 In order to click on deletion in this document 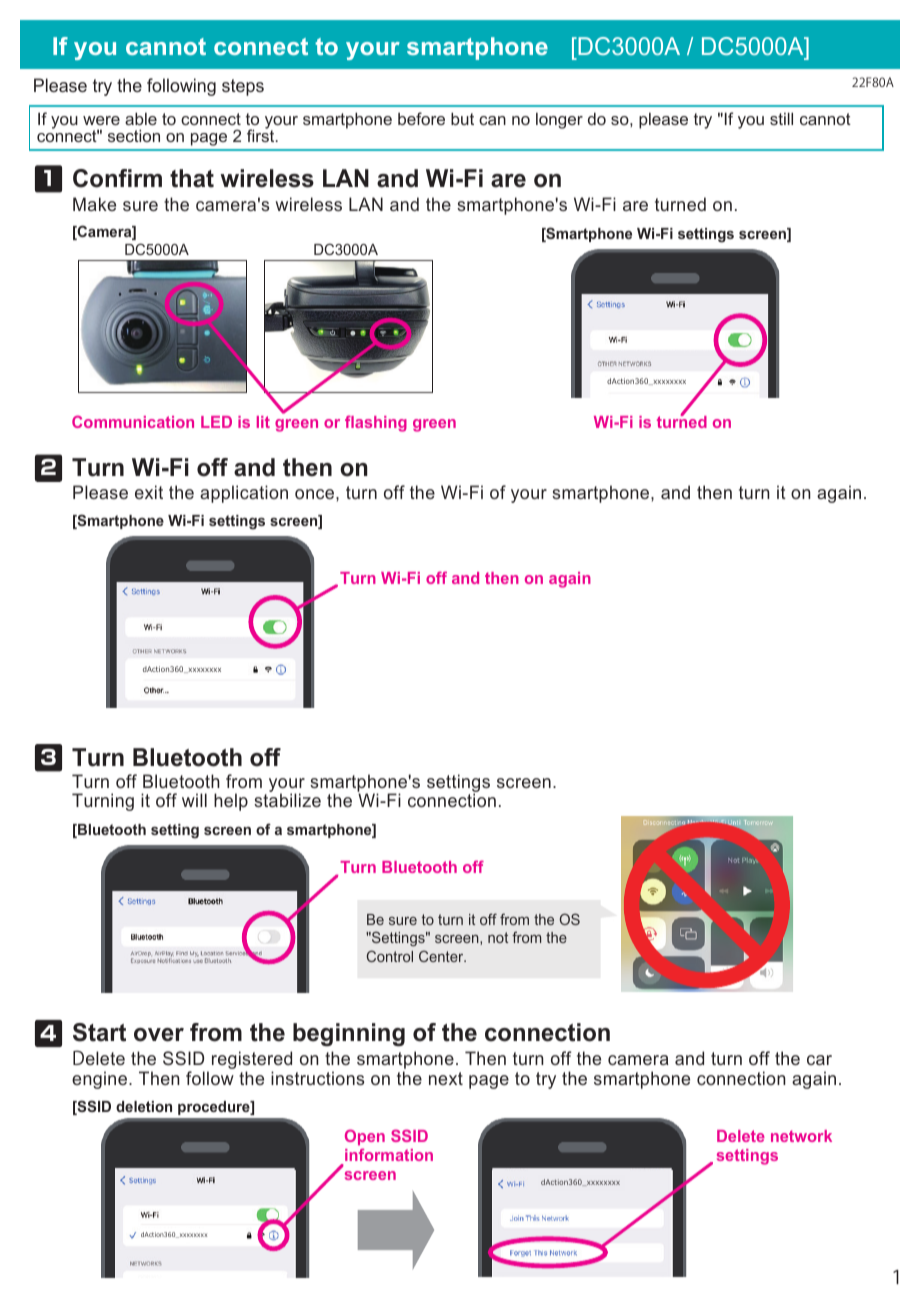, I will do `click(144, 1106)`.
